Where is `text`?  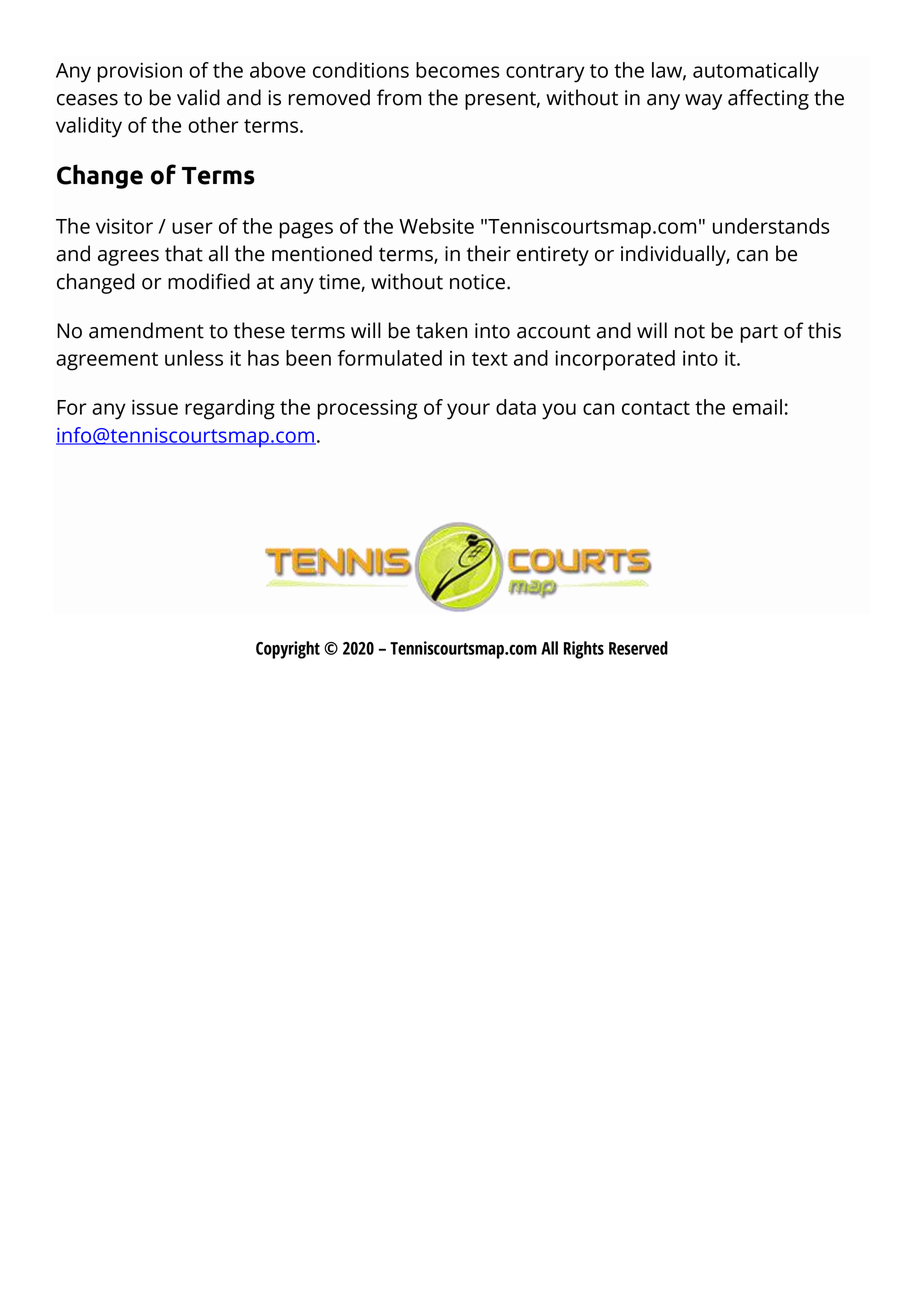
text is located at coordinates (490, 359).
